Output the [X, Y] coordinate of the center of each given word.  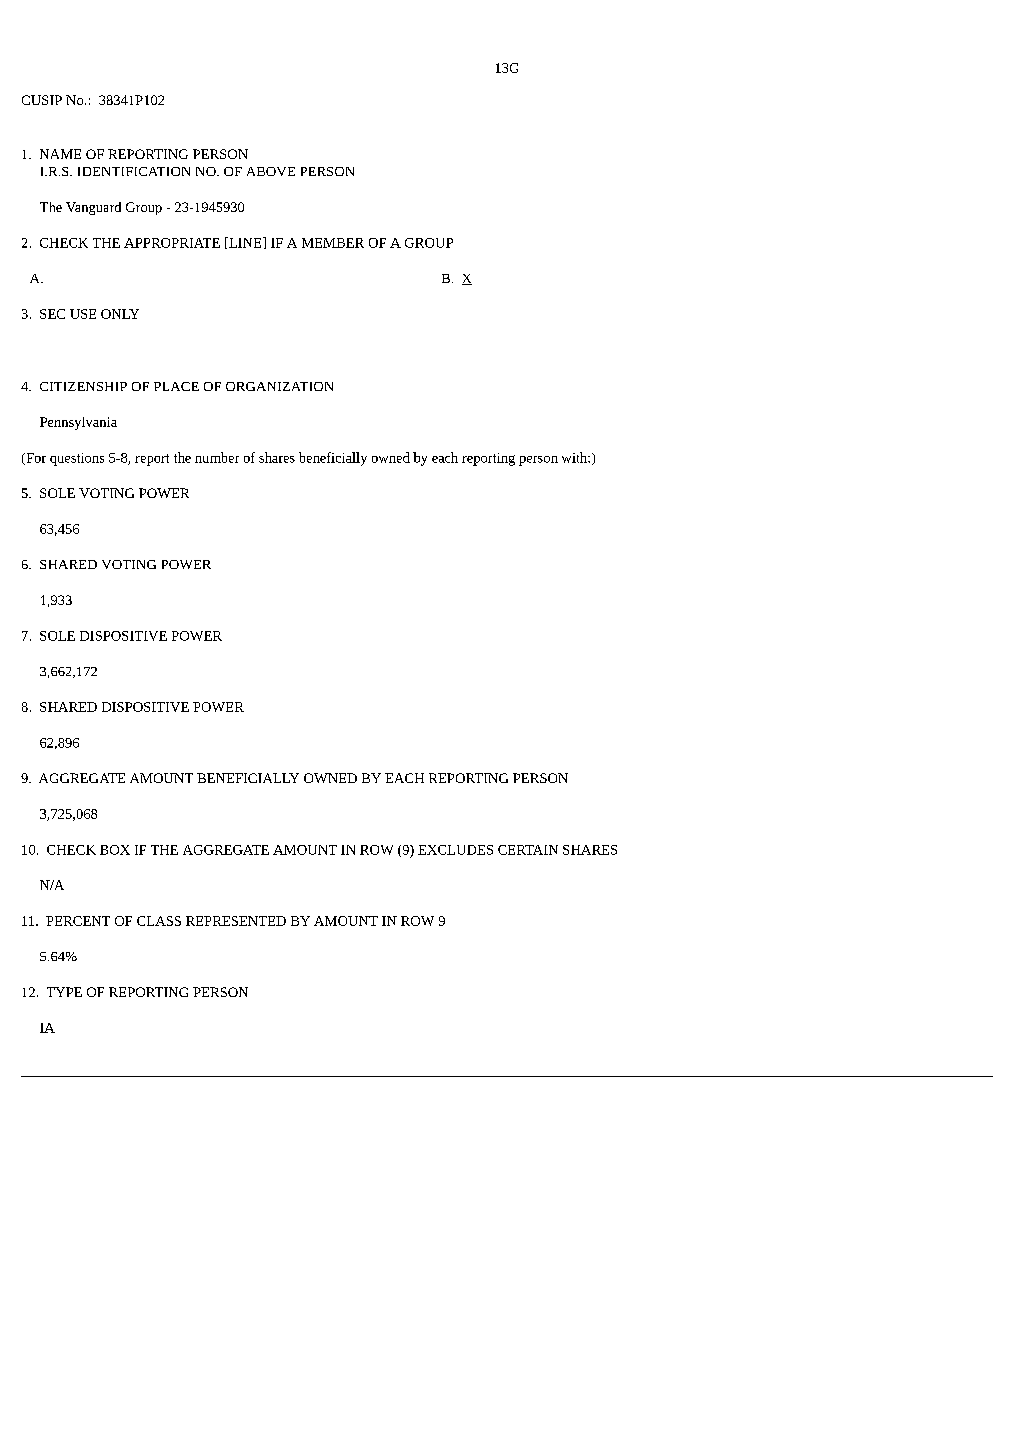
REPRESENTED [236, 921]
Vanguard [93, 208]
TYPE [64, 992]
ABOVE [271, 171]
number [217, 457]
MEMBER [333, 243]
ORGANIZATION [279, 386]
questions [77, 459]
